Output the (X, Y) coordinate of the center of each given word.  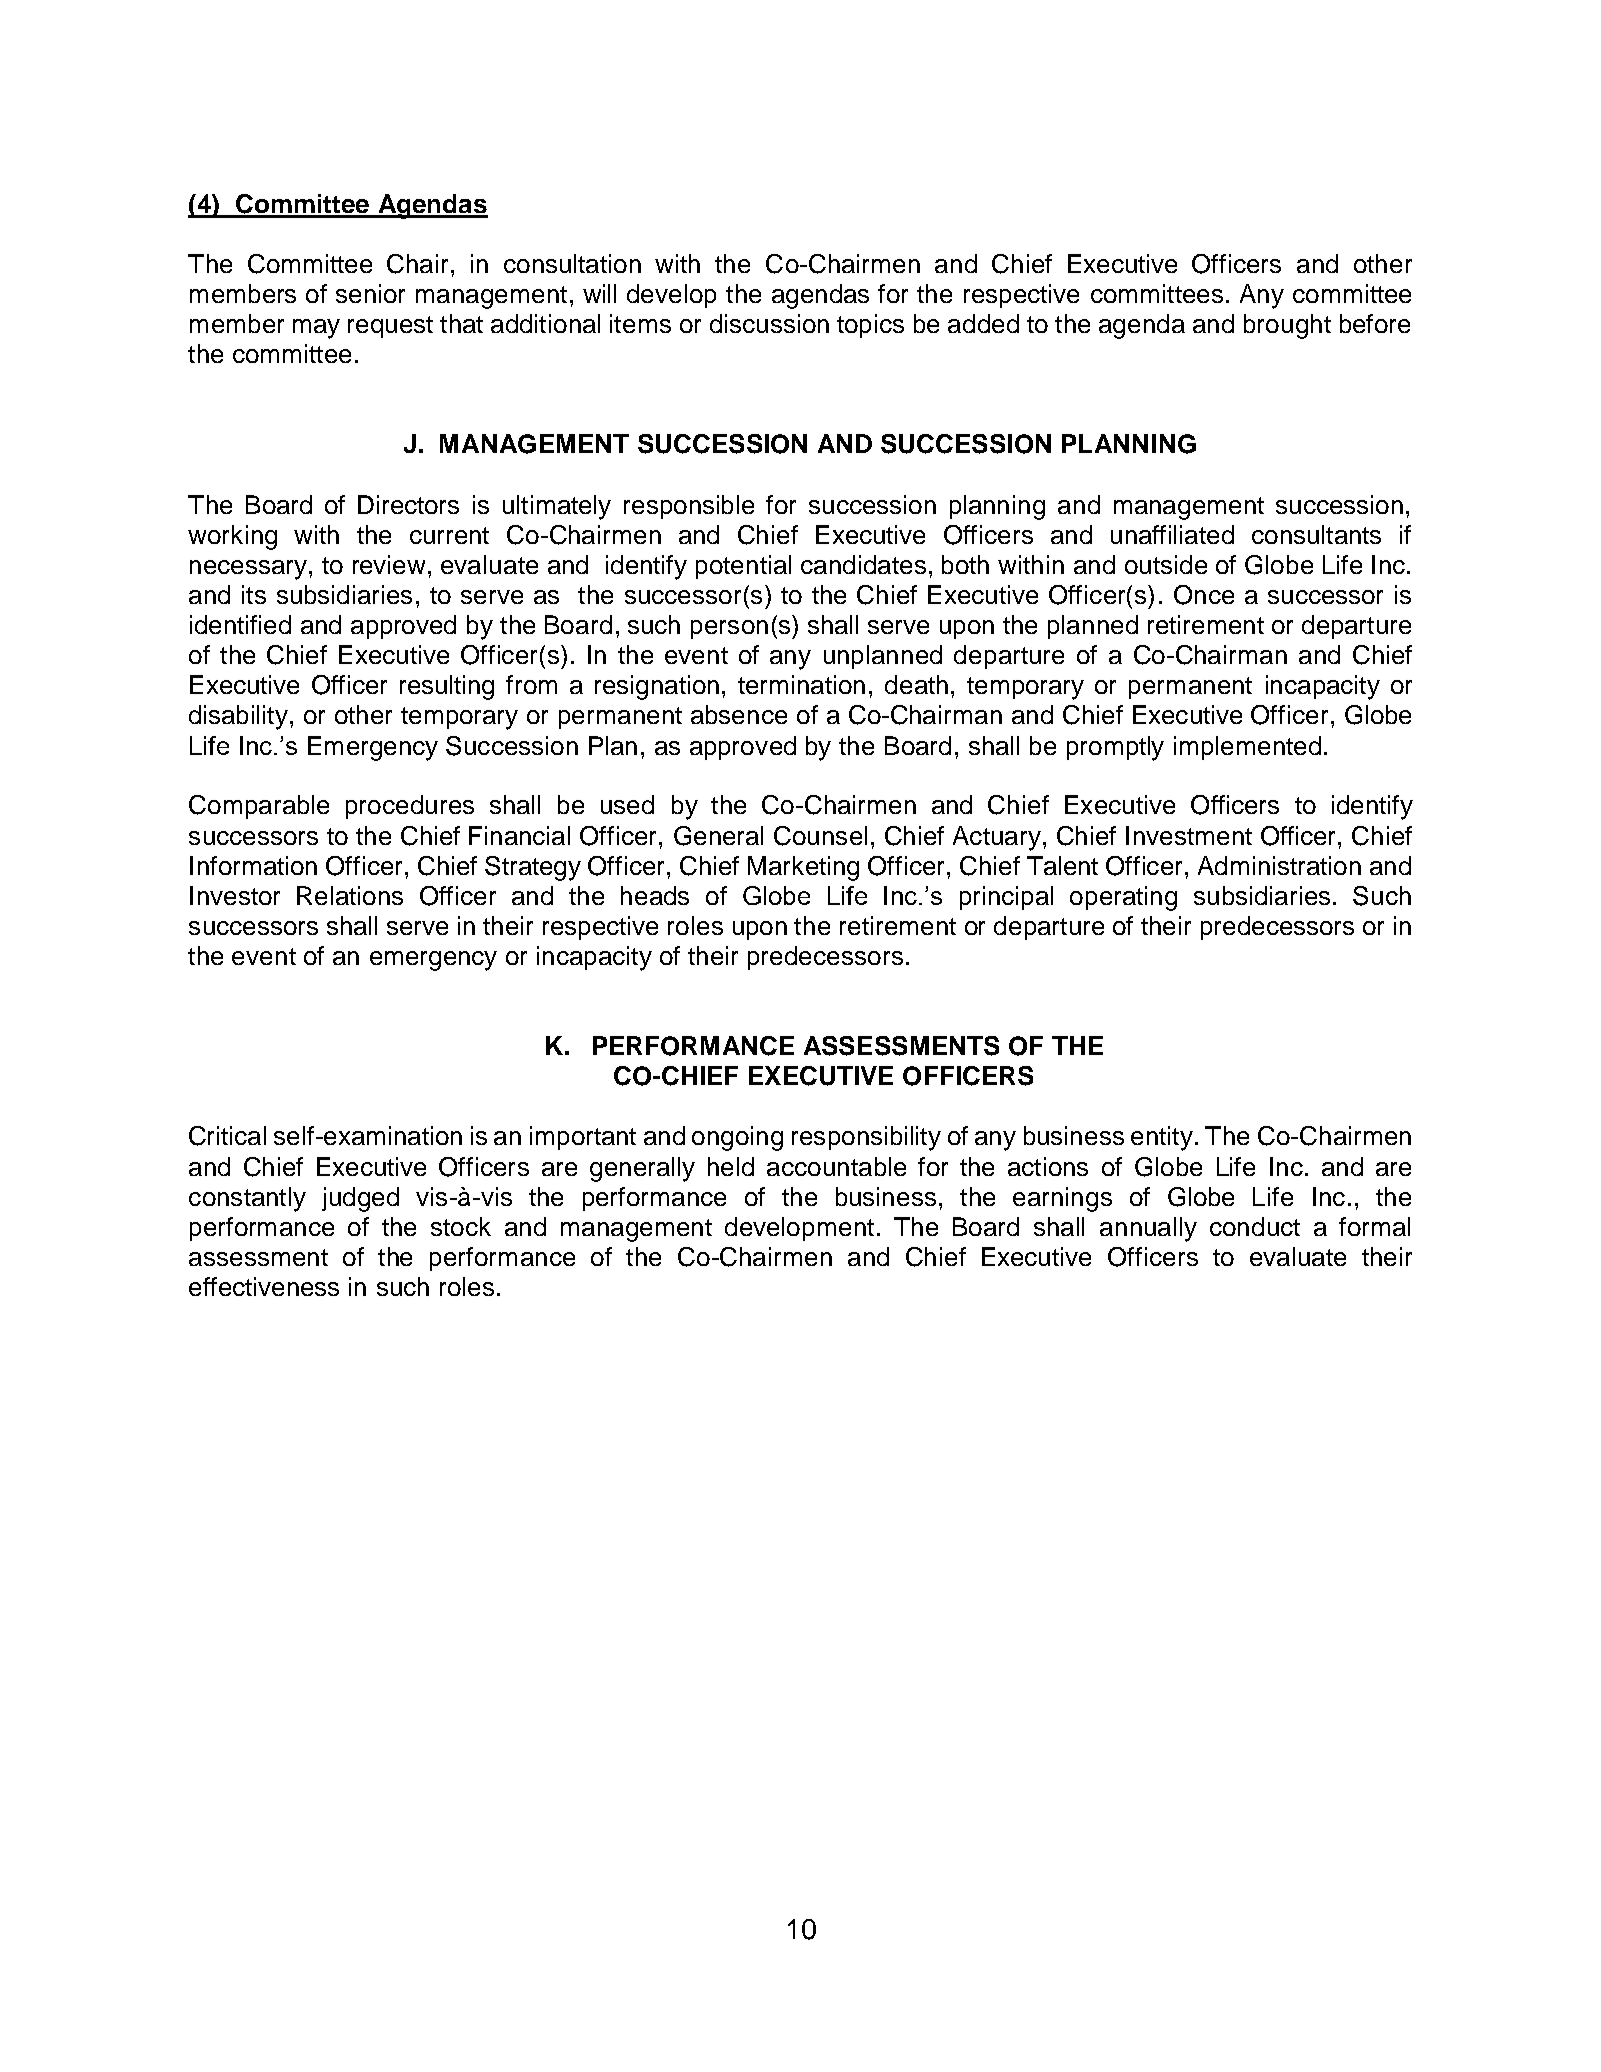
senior (370, 293)
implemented (1247, 748)
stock (461, 1226)
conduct (1255, 1226)
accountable (836, 1166)
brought (1287, 326)
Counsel (820, 836)
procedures (410, 807)
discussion (769, 323)
